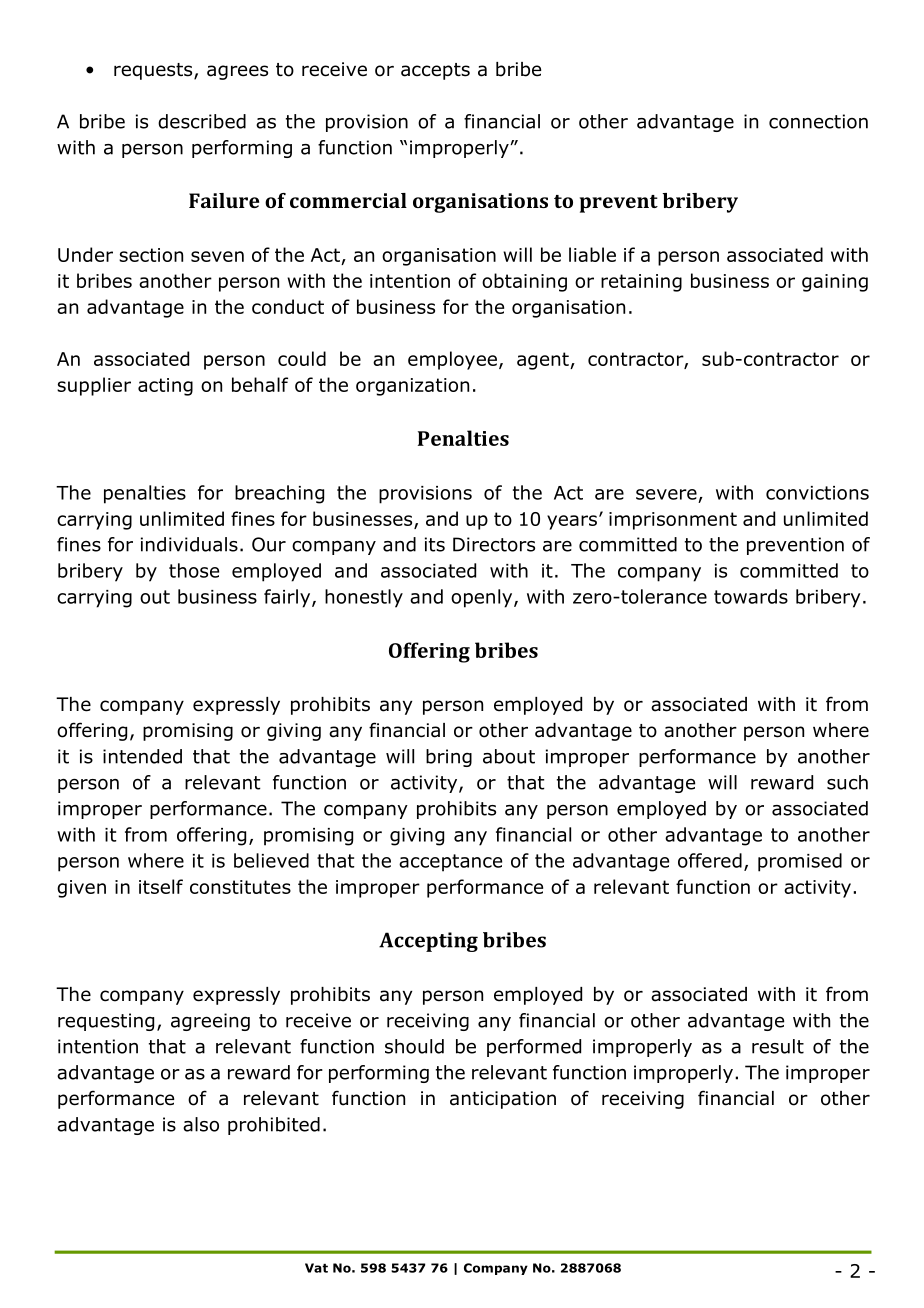  Describe the element at coordinates (189, 544) in the screenshot. I see `individuals` at that location.
